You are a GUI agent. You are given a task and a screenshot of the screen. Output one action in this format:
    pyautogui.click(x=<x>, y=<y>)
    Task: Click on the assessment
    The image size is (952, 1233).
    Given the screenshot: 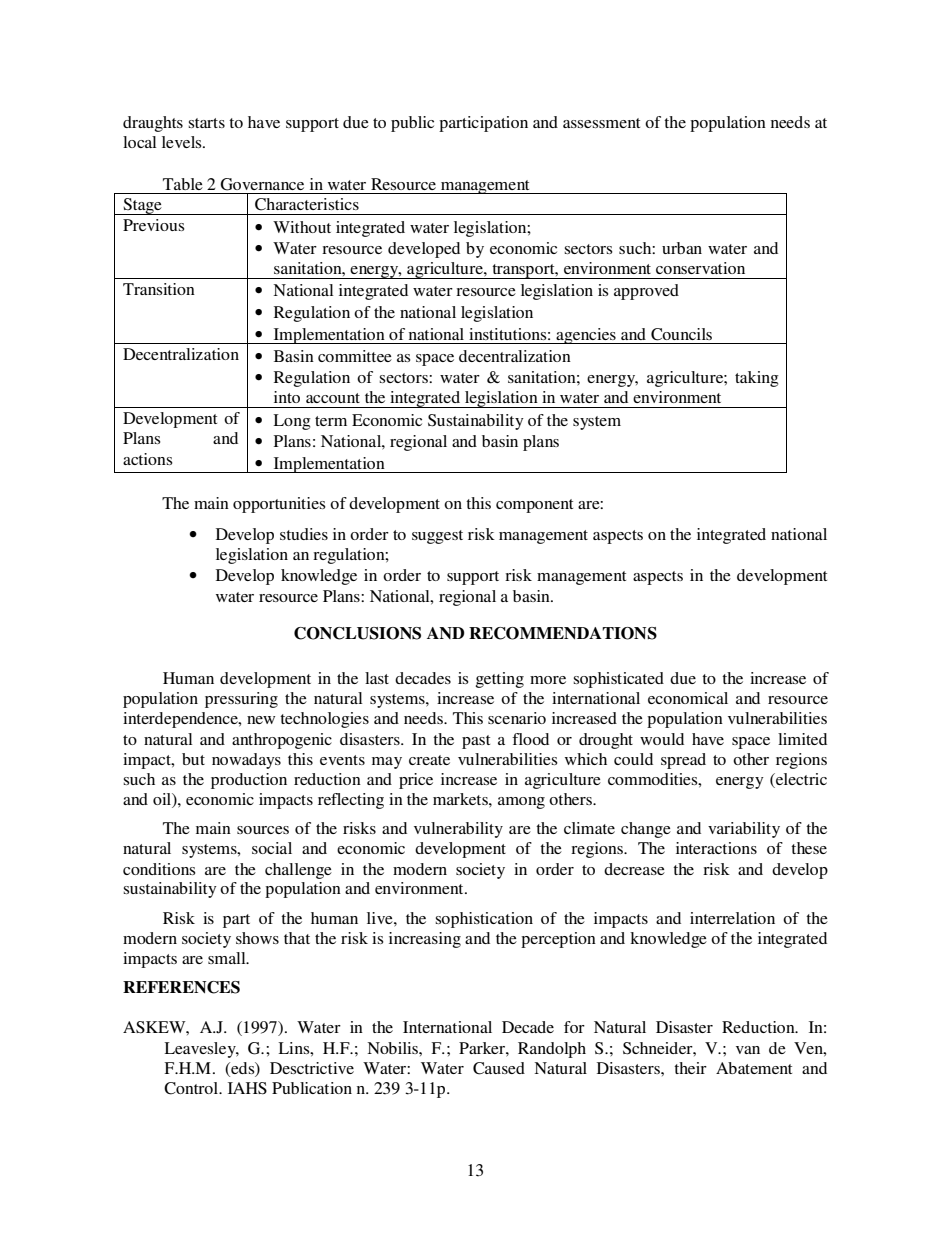 What is the action you would take?
    pyautogui.click(x=601, y=123)
